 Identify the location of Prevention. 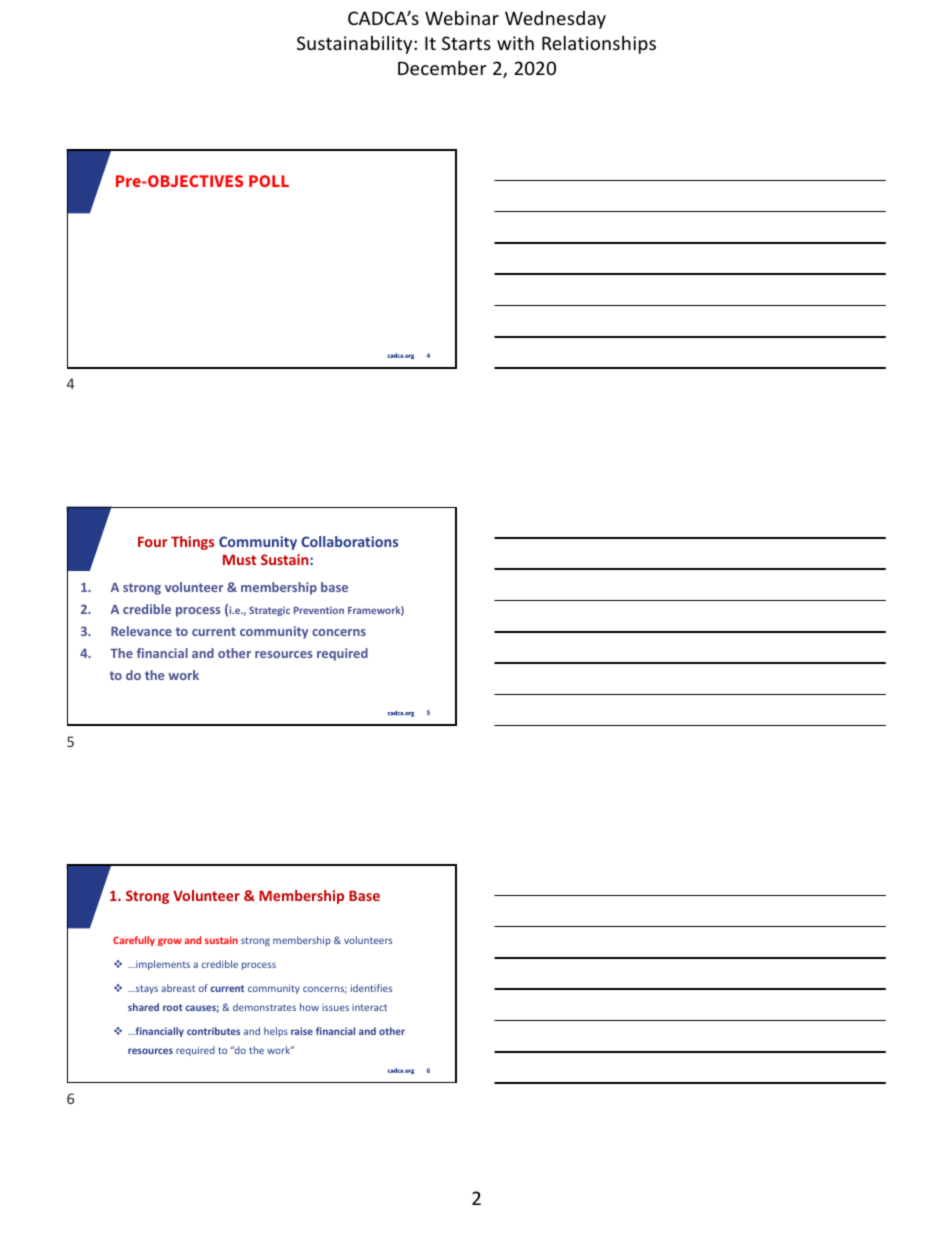
(319, 610).
